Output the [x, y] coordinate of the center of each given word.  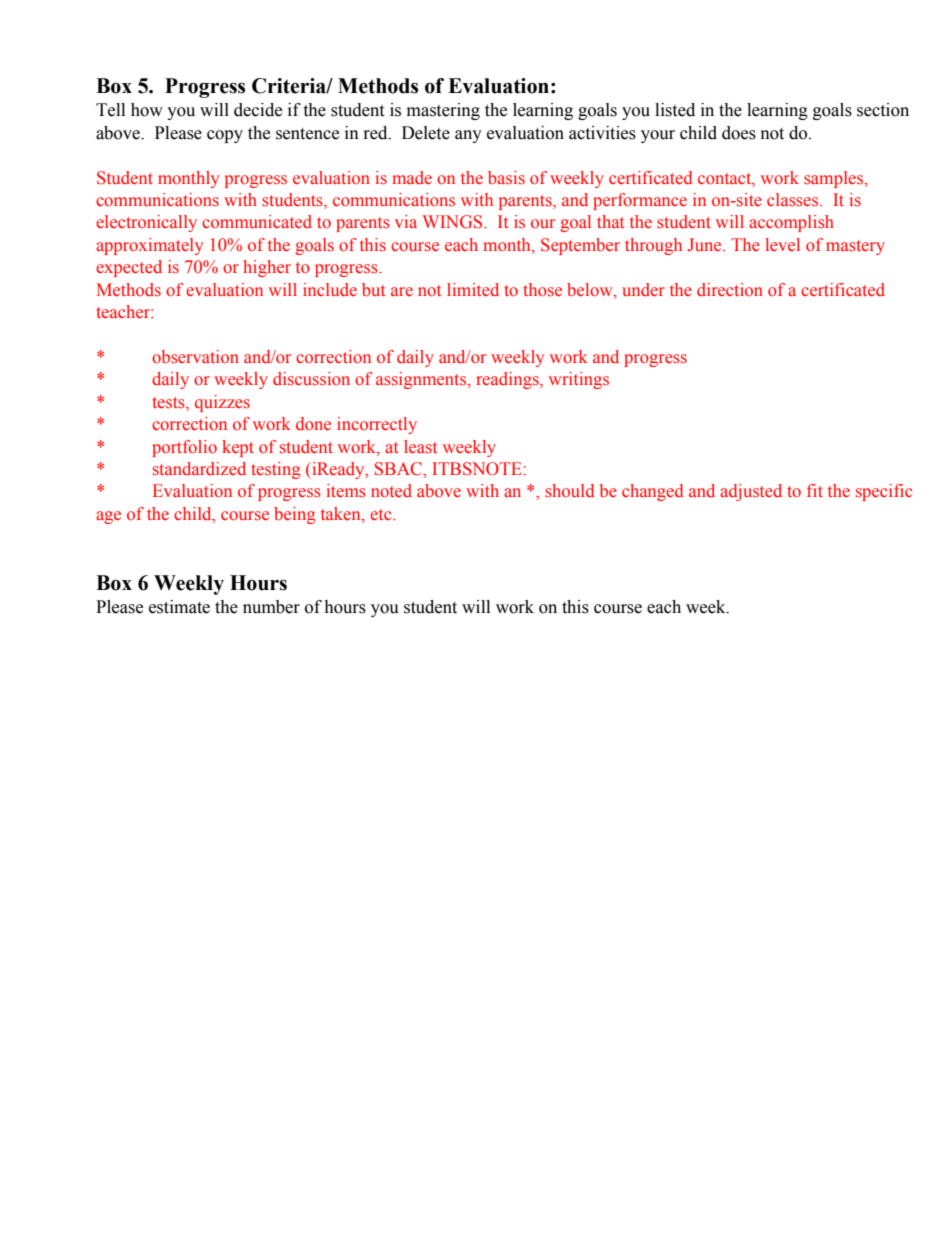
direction [730, 290]
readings [508, 380]
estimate [179, 607]
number [271, 607]
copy [225, 136]
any [468, 136]
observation [195, 357]
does [739, 133]
